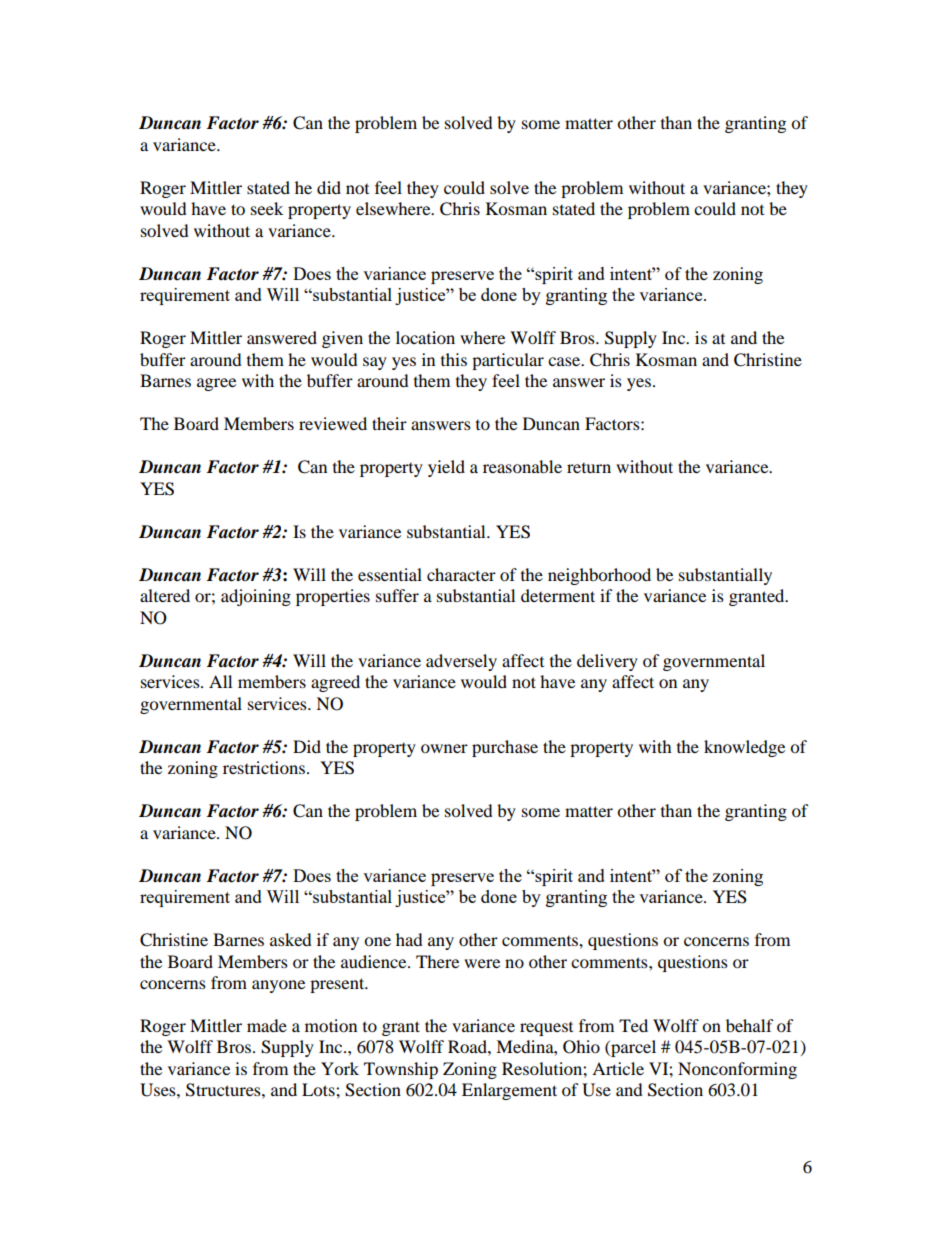 Image resolution: width=952 pixels, height=1233 pixels. Describe the element at coordinates (607, 662) in the image. I see `delivery` at that location.
